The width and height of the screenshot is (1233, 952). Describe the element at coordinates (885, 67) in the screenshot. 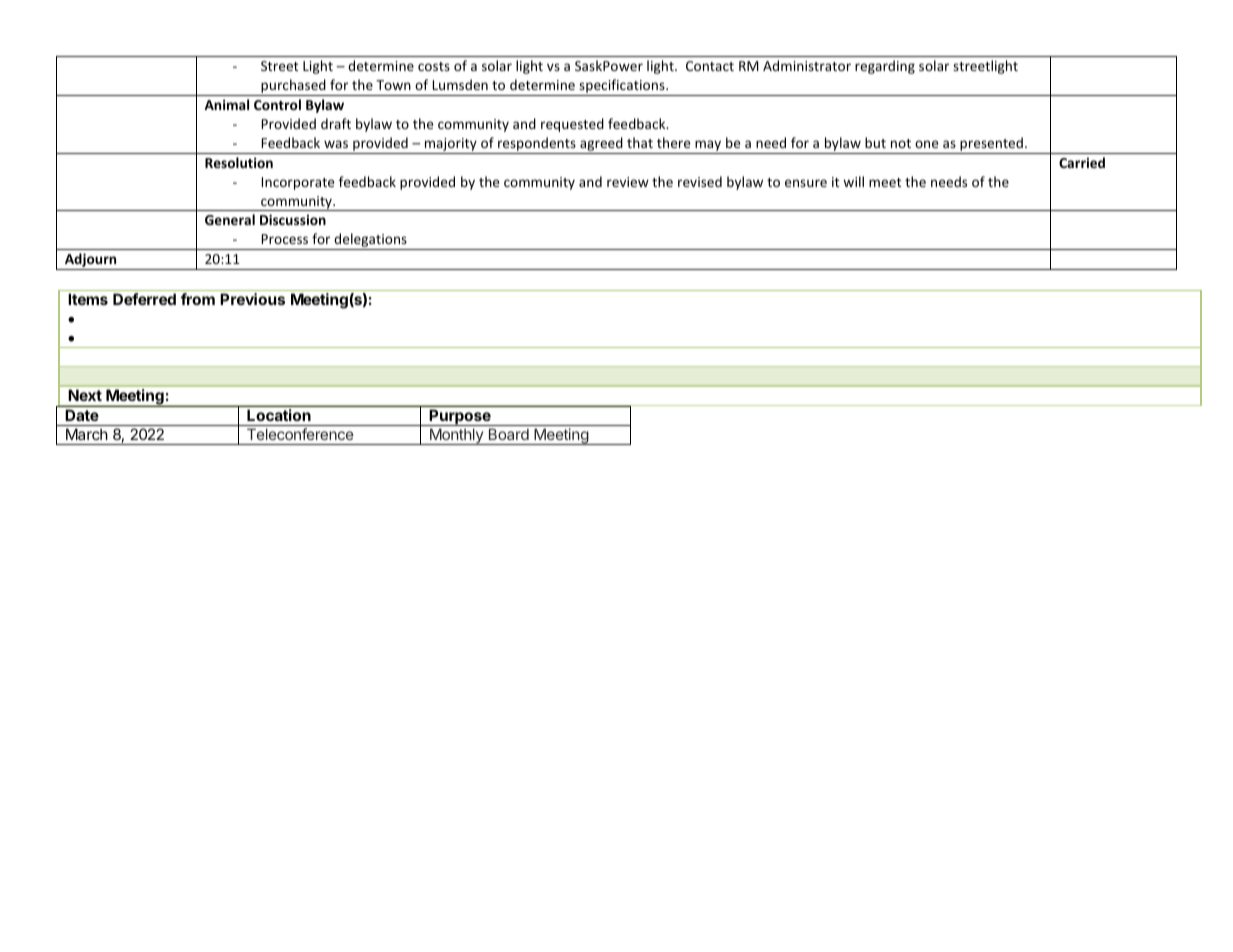

I see `regarding` at that location.
